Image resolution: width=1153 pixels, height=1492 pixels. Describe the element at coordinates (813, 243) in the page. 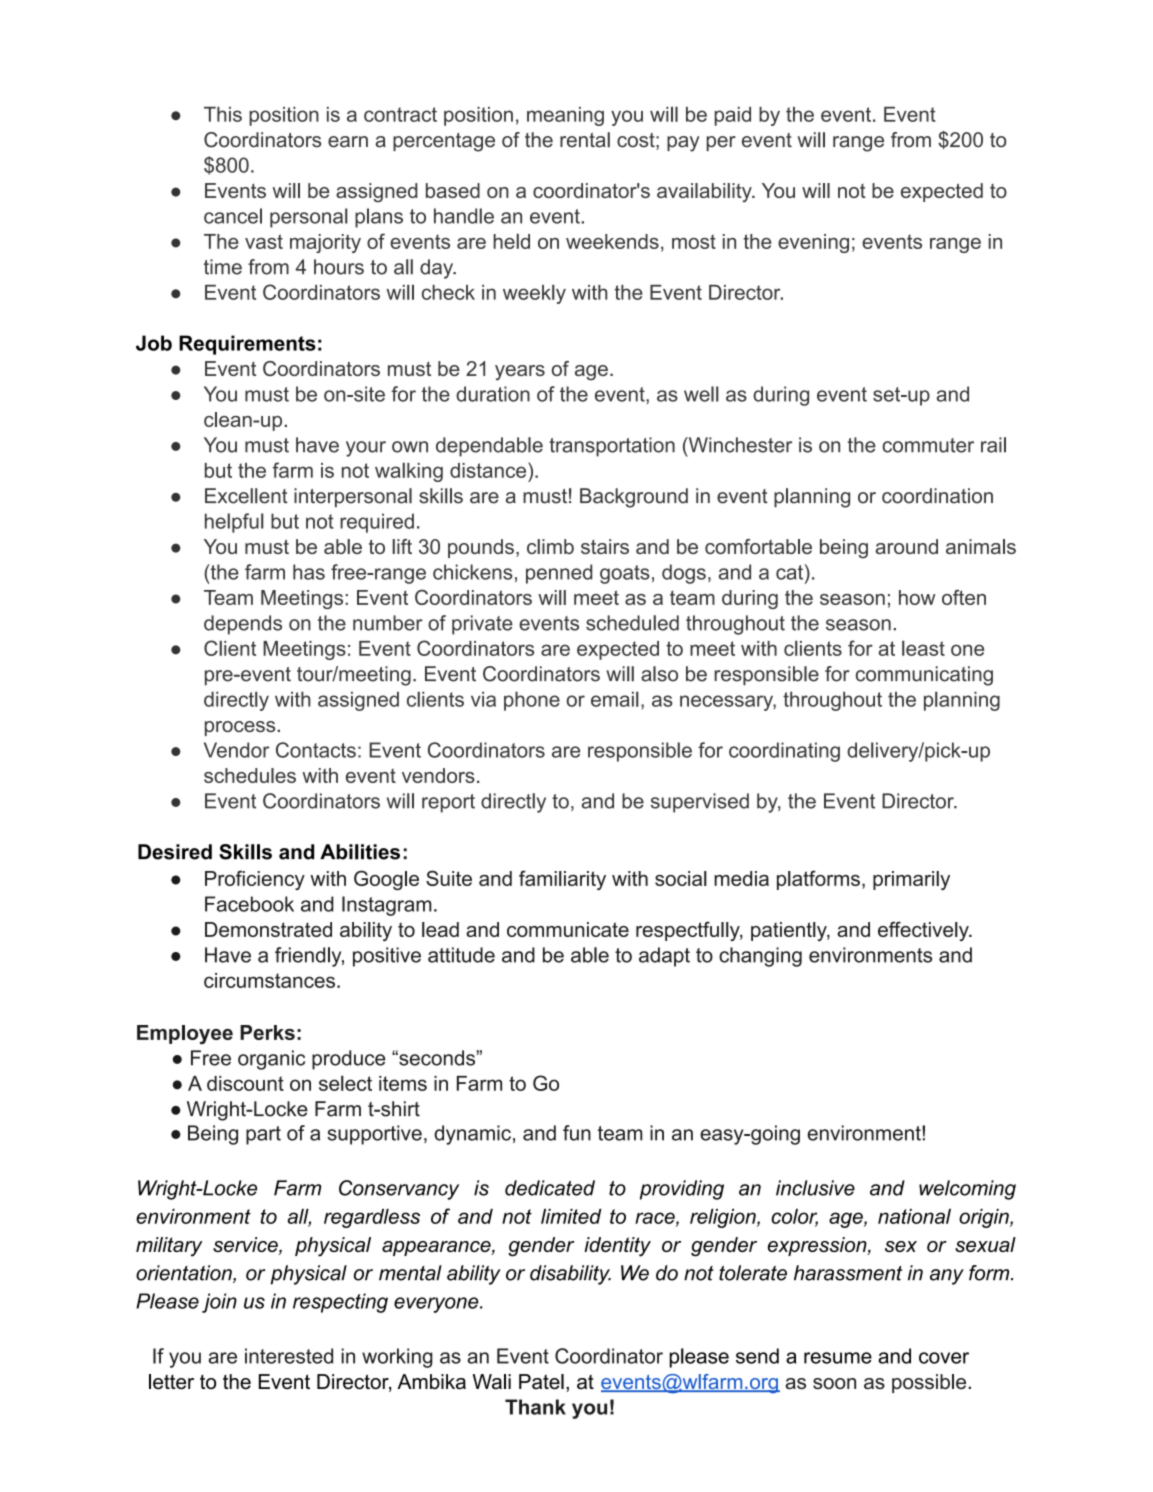

I see `evening` at that location.
